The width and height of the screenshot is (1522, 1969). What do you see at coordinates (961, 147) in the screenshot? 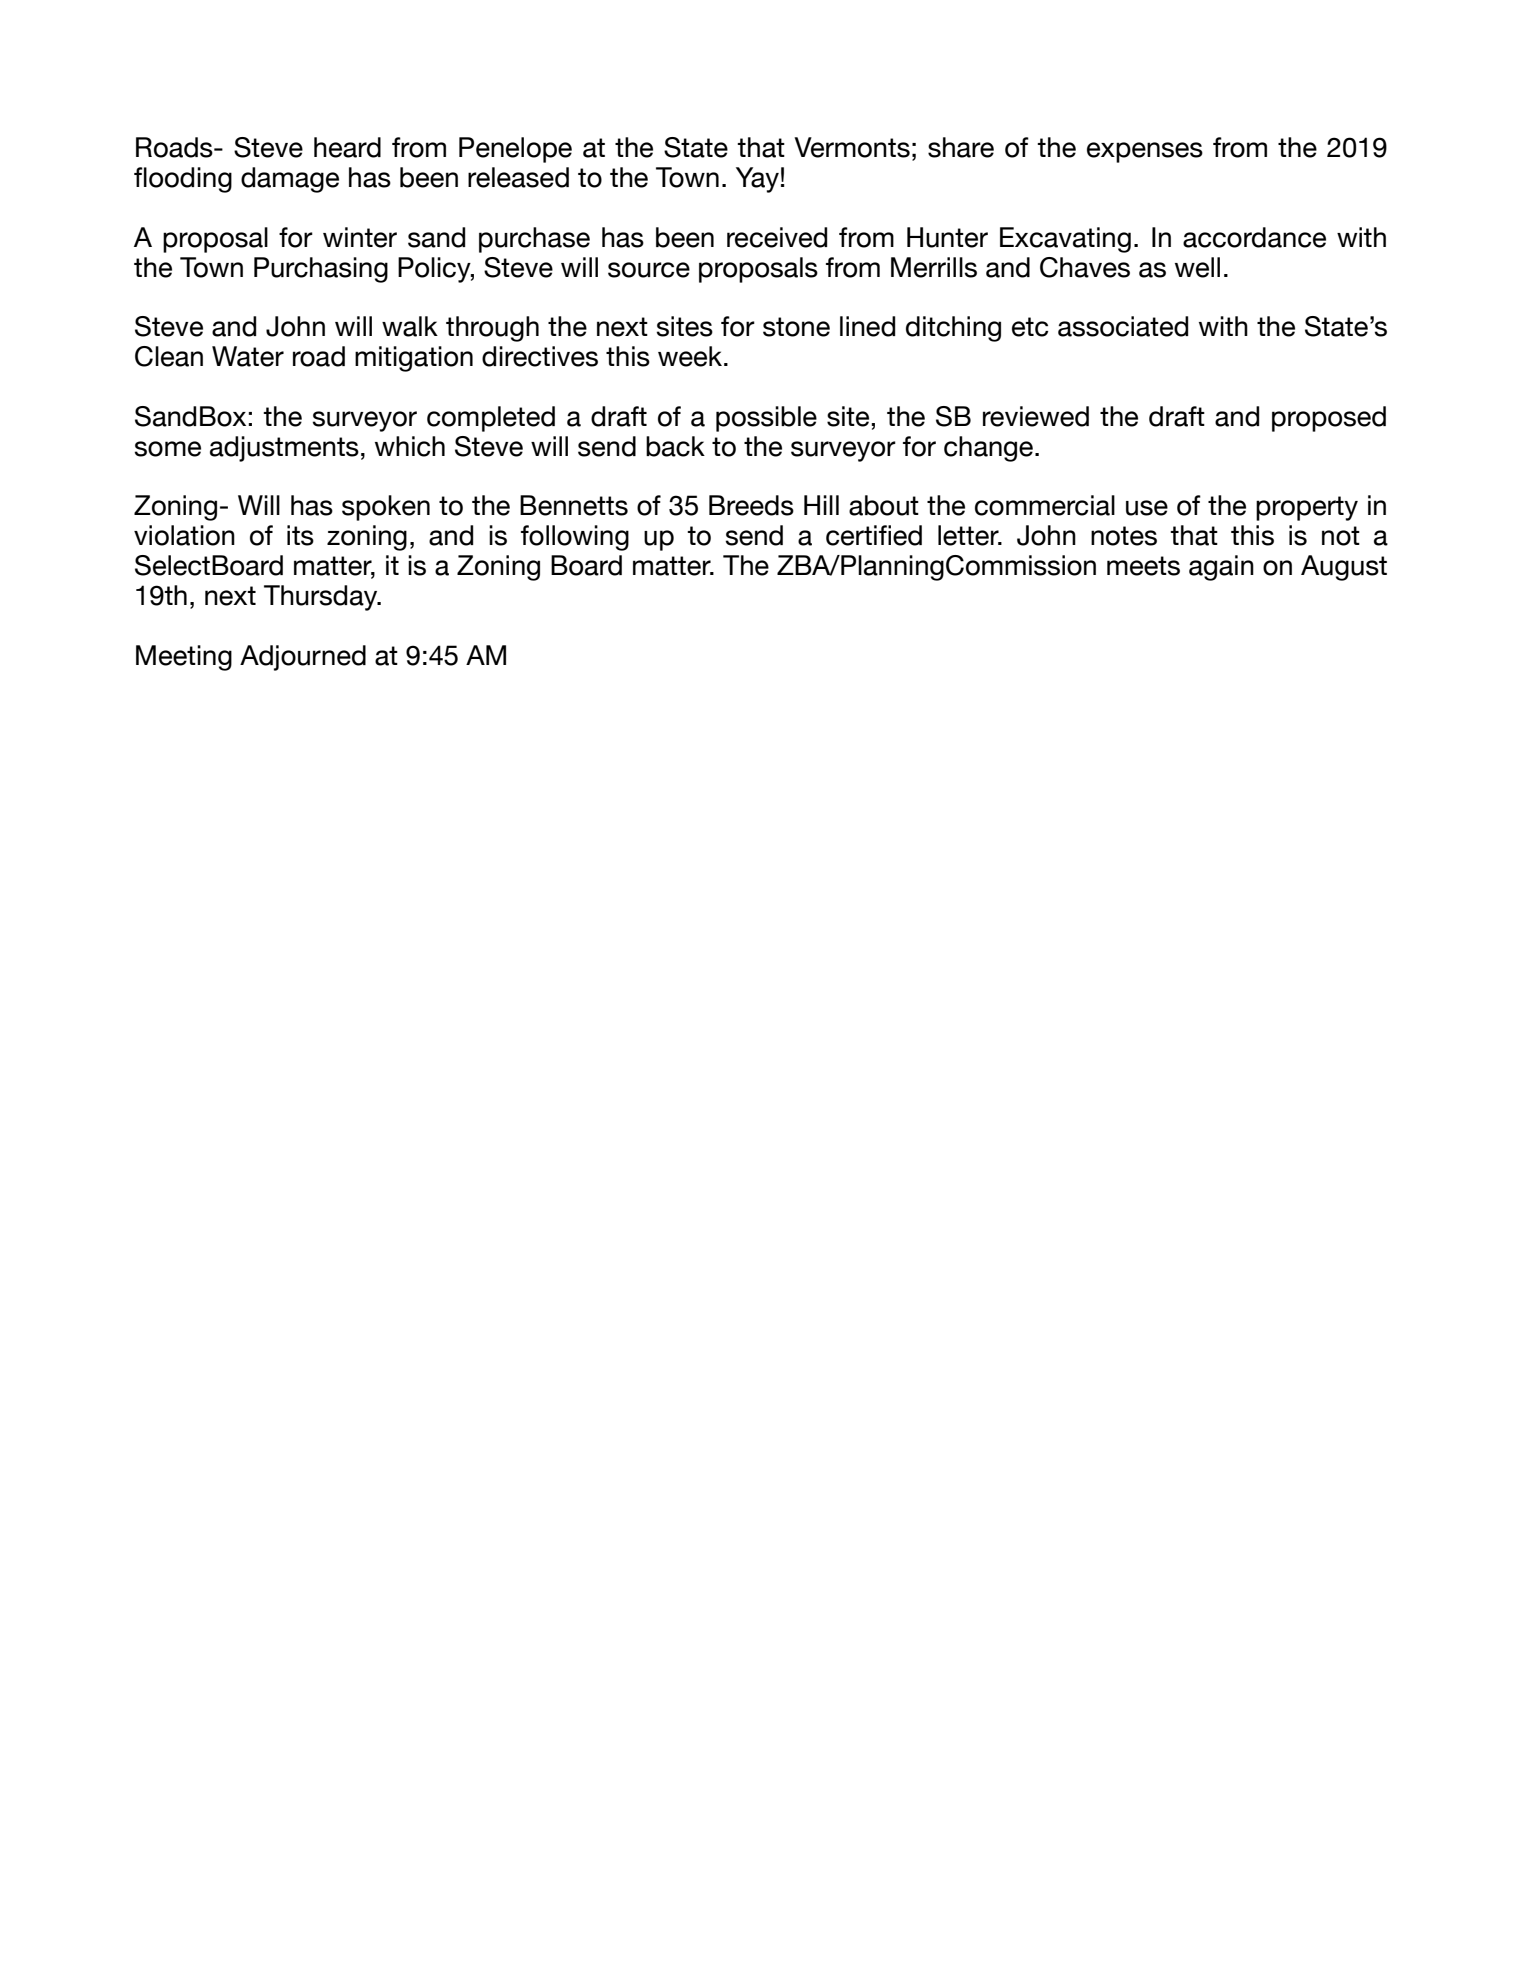
I see `share` at bounding box center [961, 147].
